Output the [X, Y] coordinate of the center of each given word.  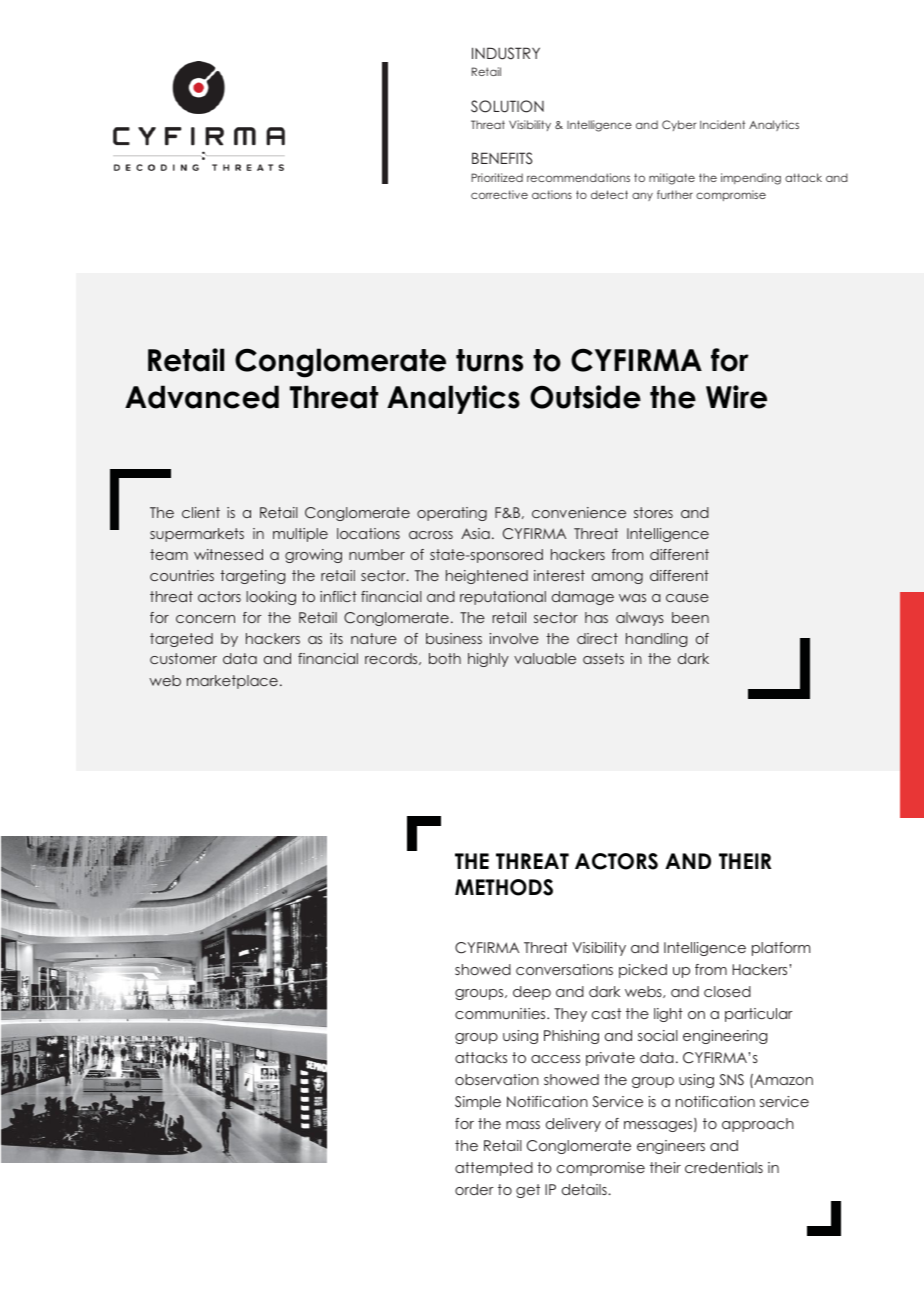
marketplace [232, 682]
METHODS [504, 887]
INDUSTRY [506, 53]
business [454, 638]
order [474, 1189]
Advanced [202, 397]
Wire [736, 397]
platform [781, 949]
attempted [494, 1169]
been [690, 617]
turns [489, 360]
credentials [724, 1167]
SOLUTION [507, 106]
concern [205, 619]
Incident [722, 124]
